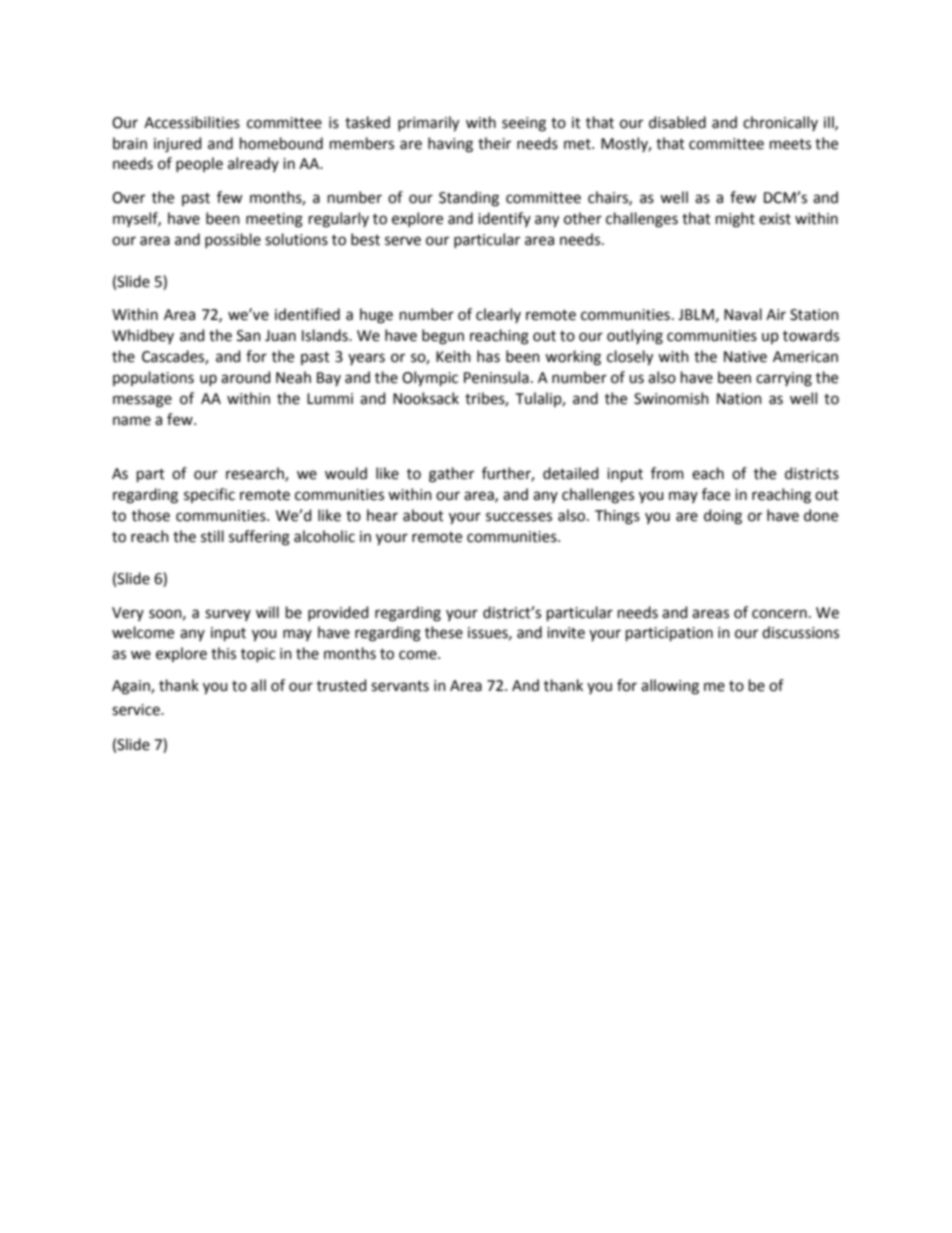  Describe the element at coordinates (496, 377) in the document. I see `Peninsula` at that location.
